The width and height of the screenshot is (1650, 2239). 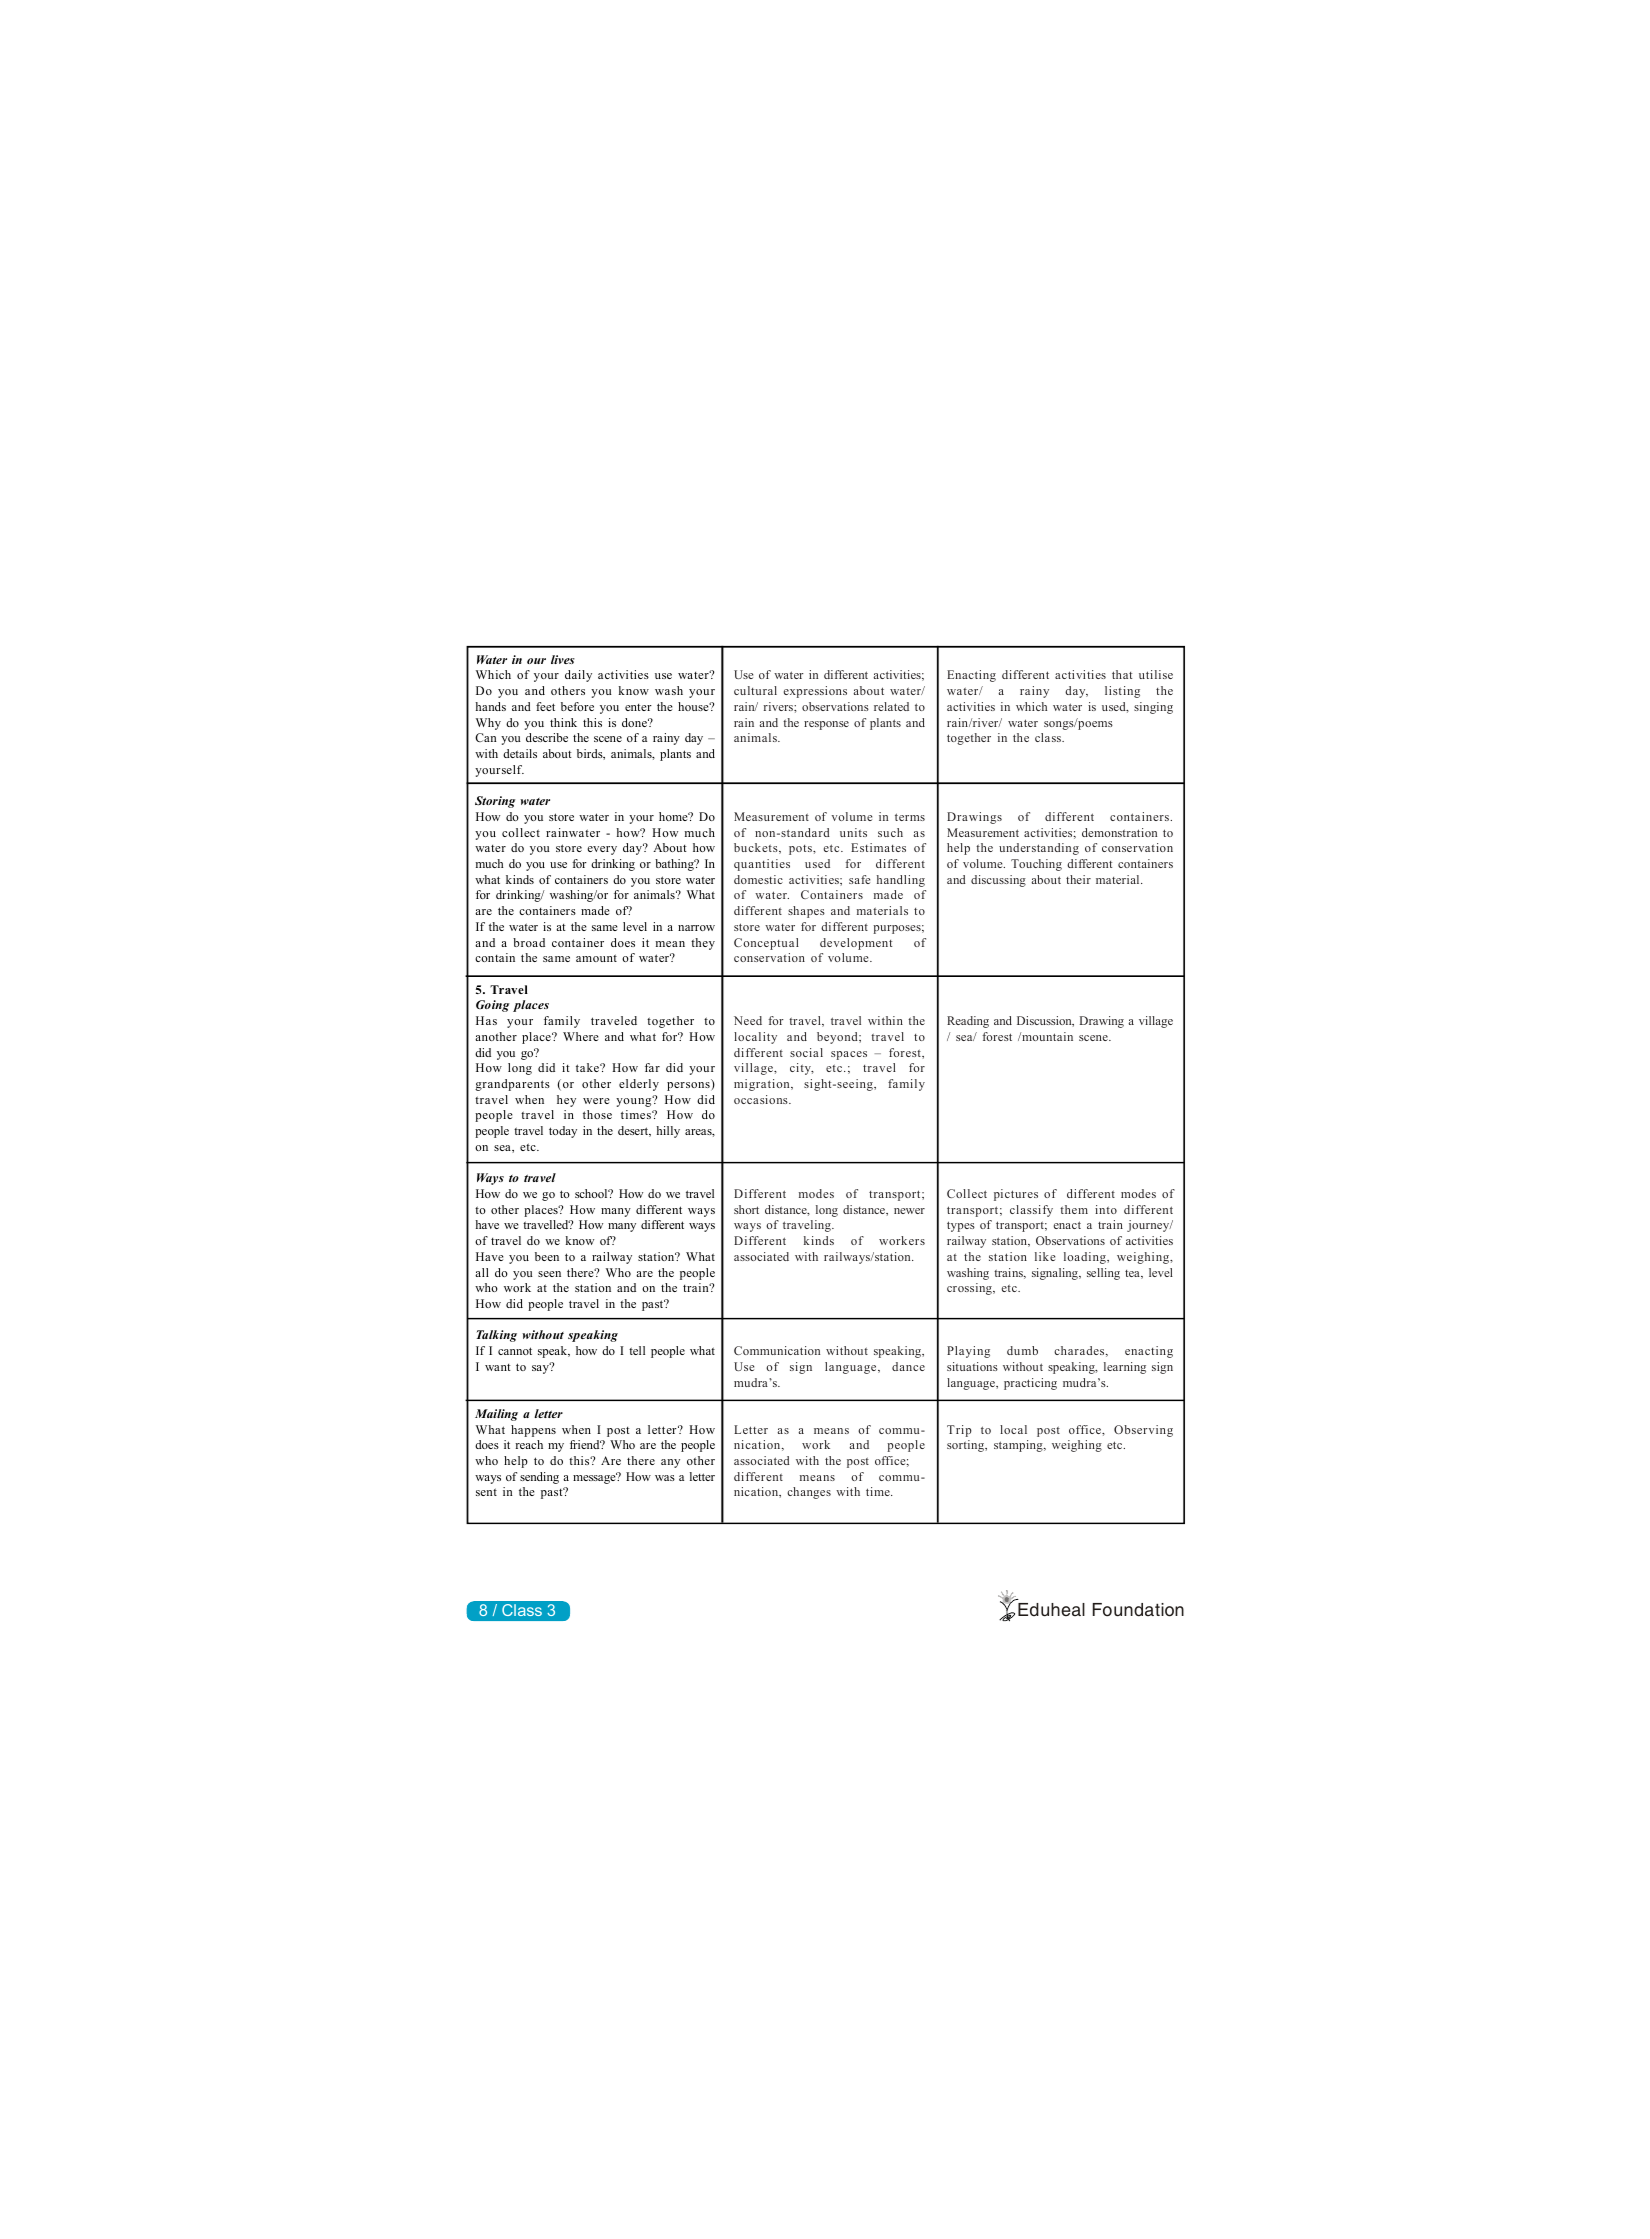 I want to click on dance, so click(x=908, y=1366).
